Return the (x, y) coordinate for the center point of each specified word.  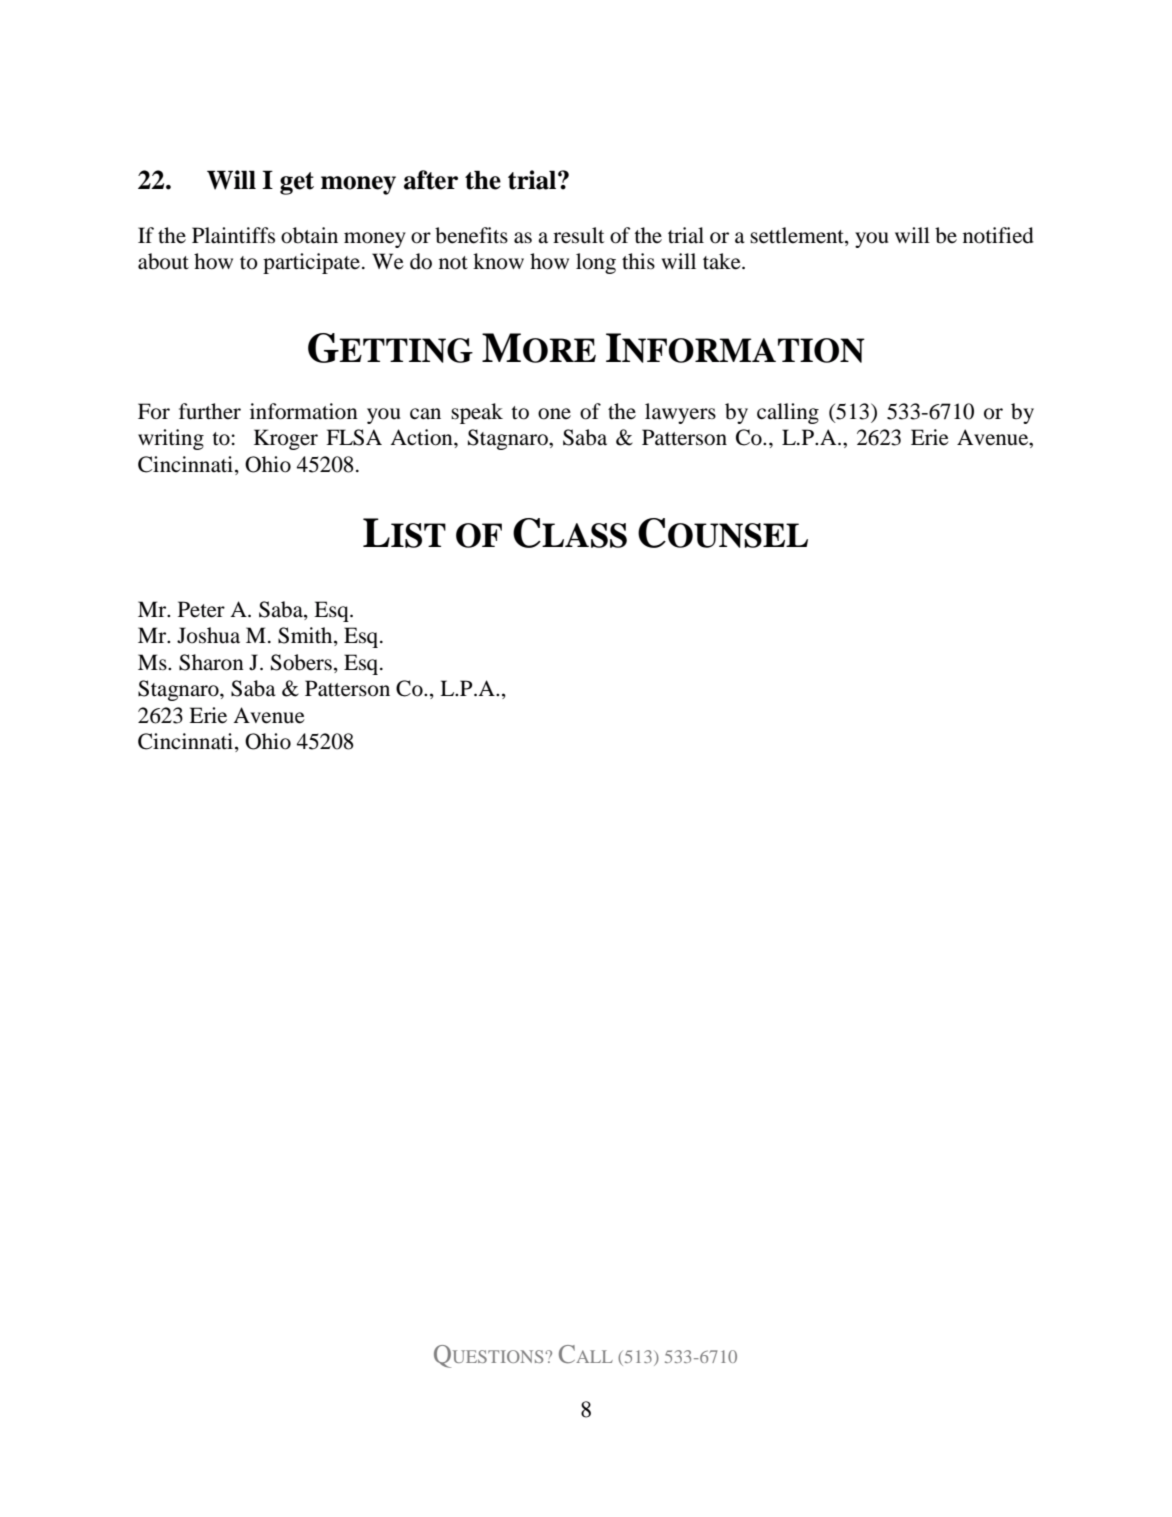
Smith (306, 636)
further (210, 411)
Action (422, 437)
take (723, 261)
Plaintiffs (233, 235)
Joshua (208, 635)
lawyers (680, 413)
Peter (201, 609)
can (425, 414)
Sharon (211, 662)
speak (477, 413)
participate (311, 263)
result (579, 235)
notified (998, 235)
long (596, 263)
